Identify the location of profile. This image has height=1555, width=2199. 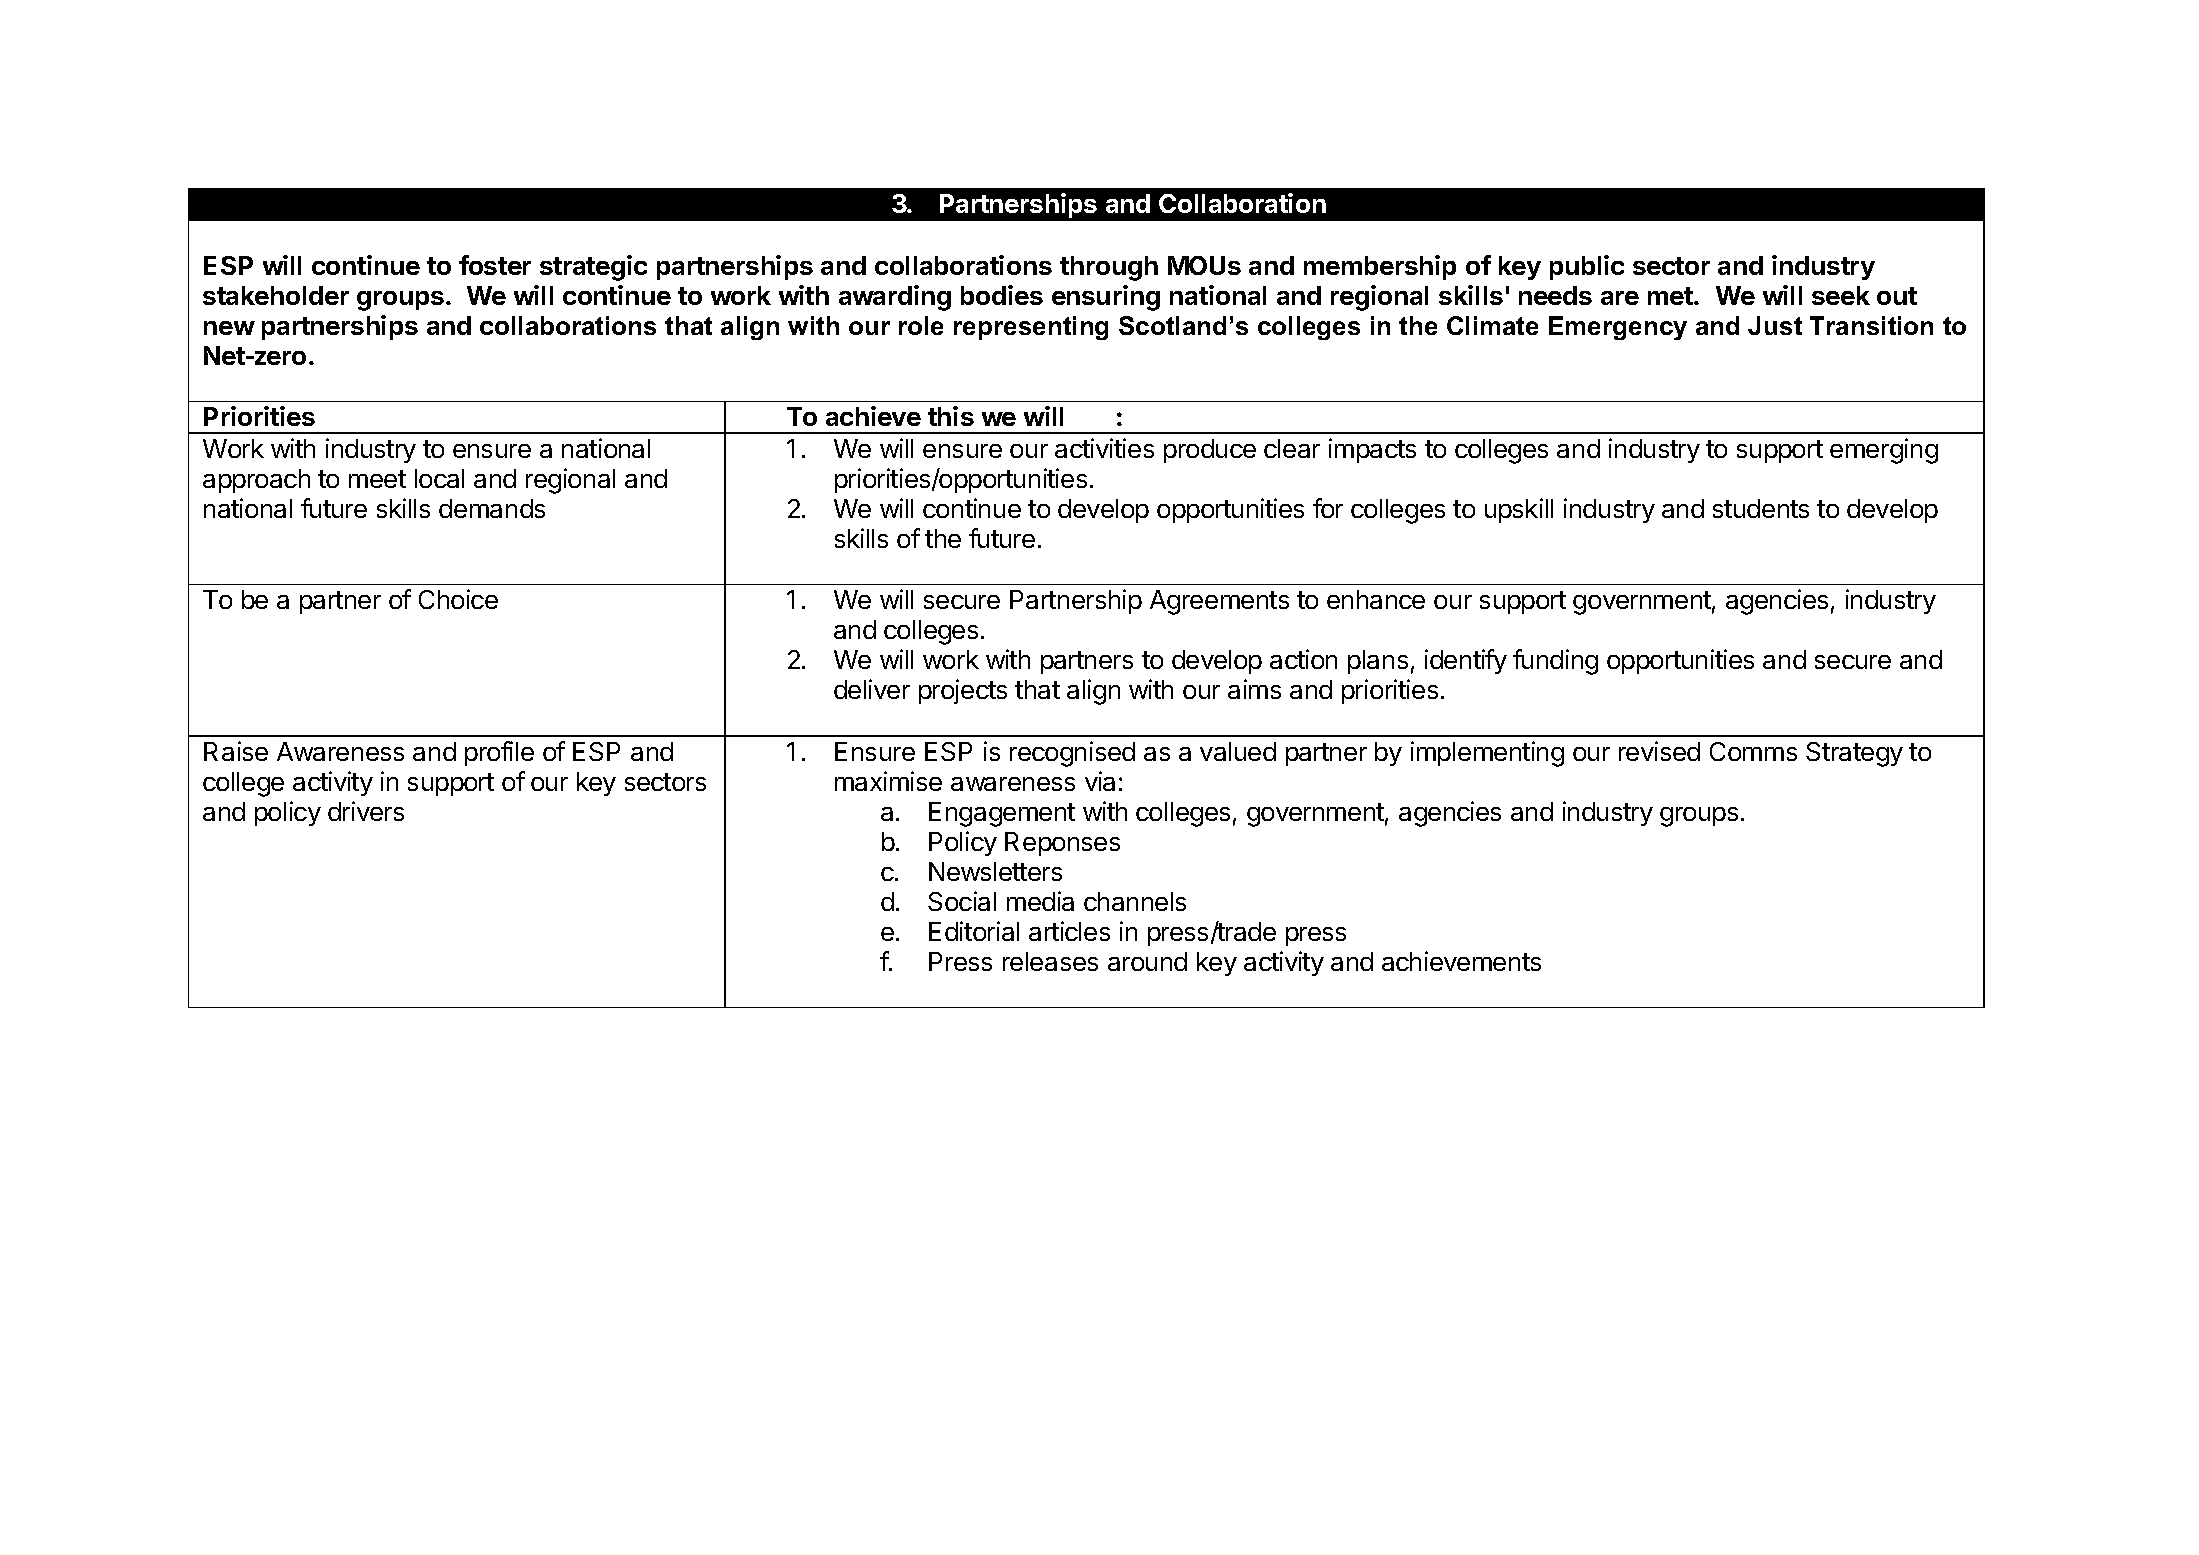
(499, 753).
